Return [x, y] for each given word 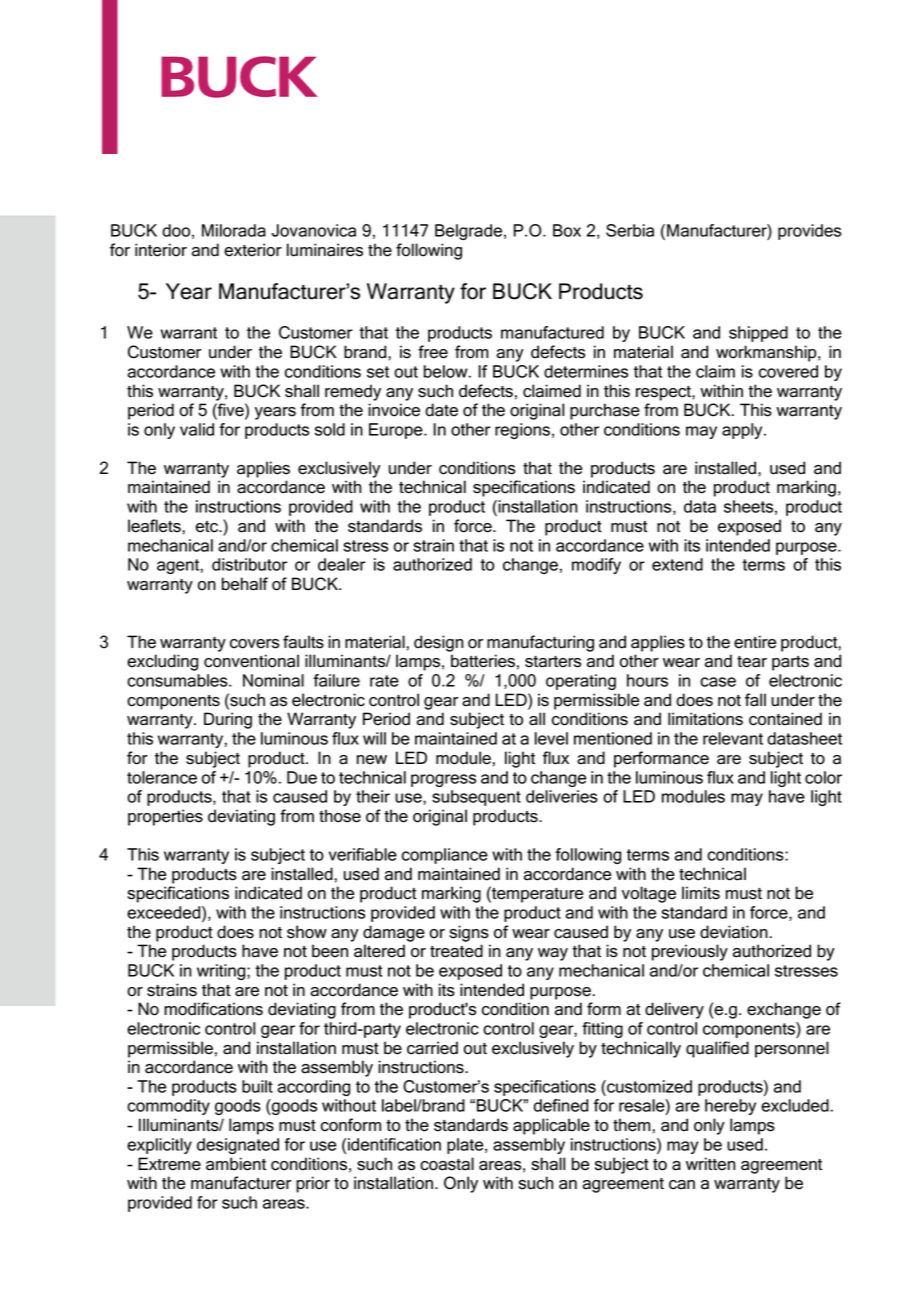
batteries [483, 661]
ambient [236, 1164]
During [228, 720]
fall [755, 700]
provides [809, 232]
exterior [253, 250]
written [710, 1164]
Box [567, 230]
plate [466, 1146]
